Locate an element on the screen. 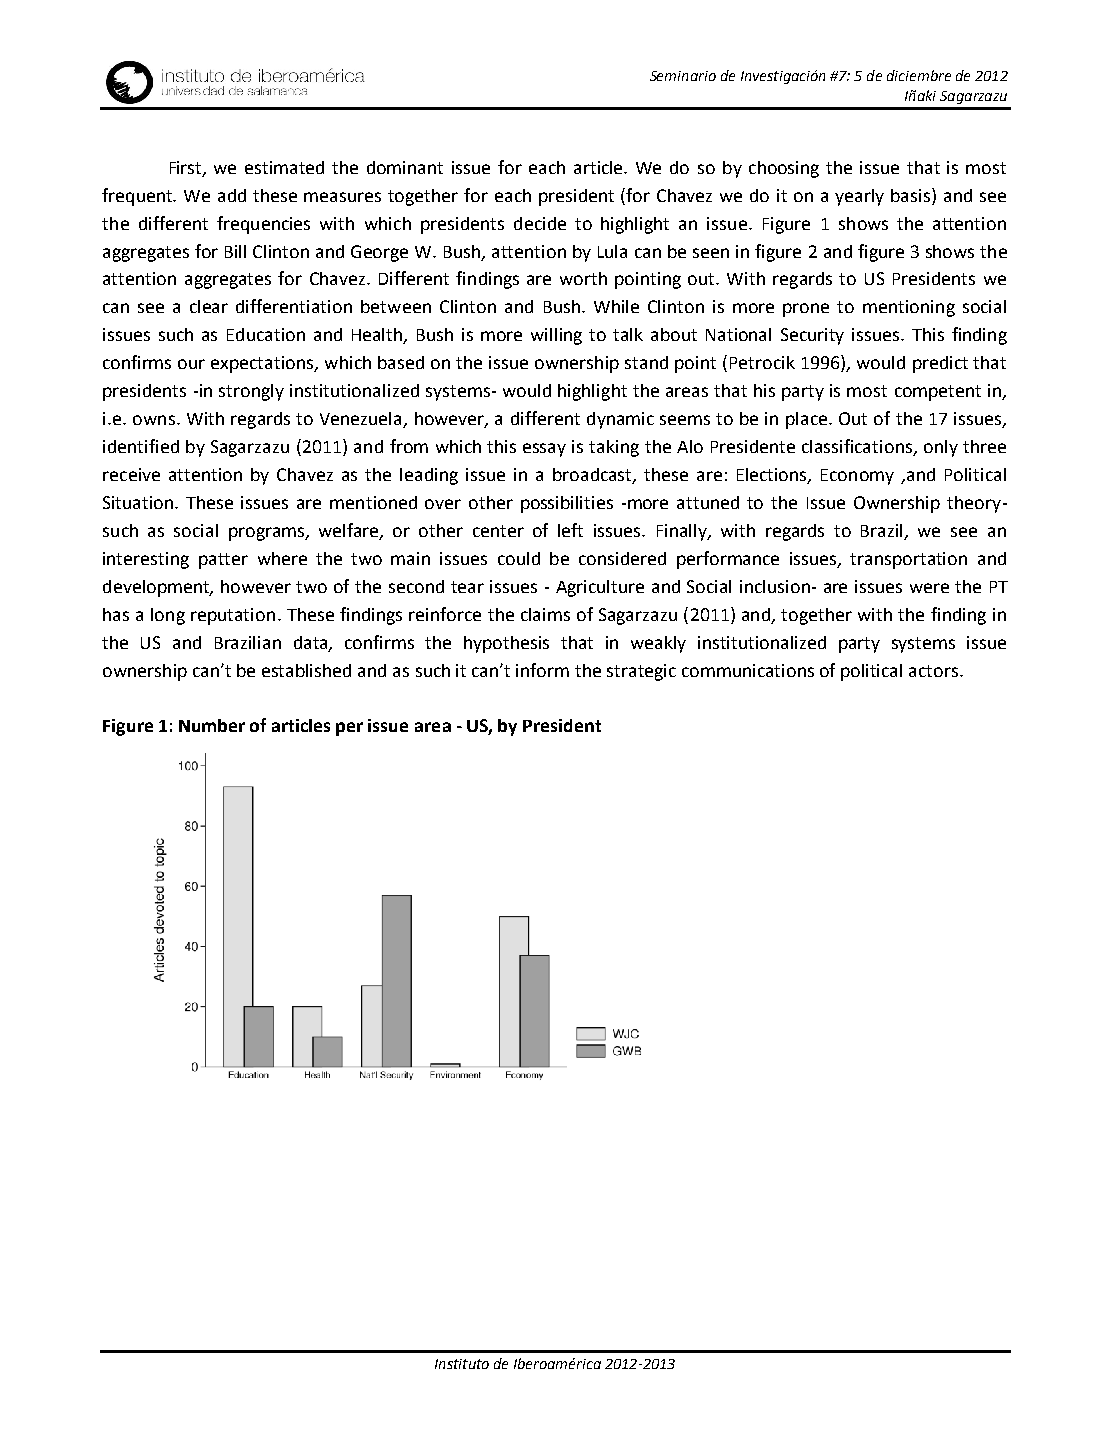  communications is located at coordinates (748, 670).
